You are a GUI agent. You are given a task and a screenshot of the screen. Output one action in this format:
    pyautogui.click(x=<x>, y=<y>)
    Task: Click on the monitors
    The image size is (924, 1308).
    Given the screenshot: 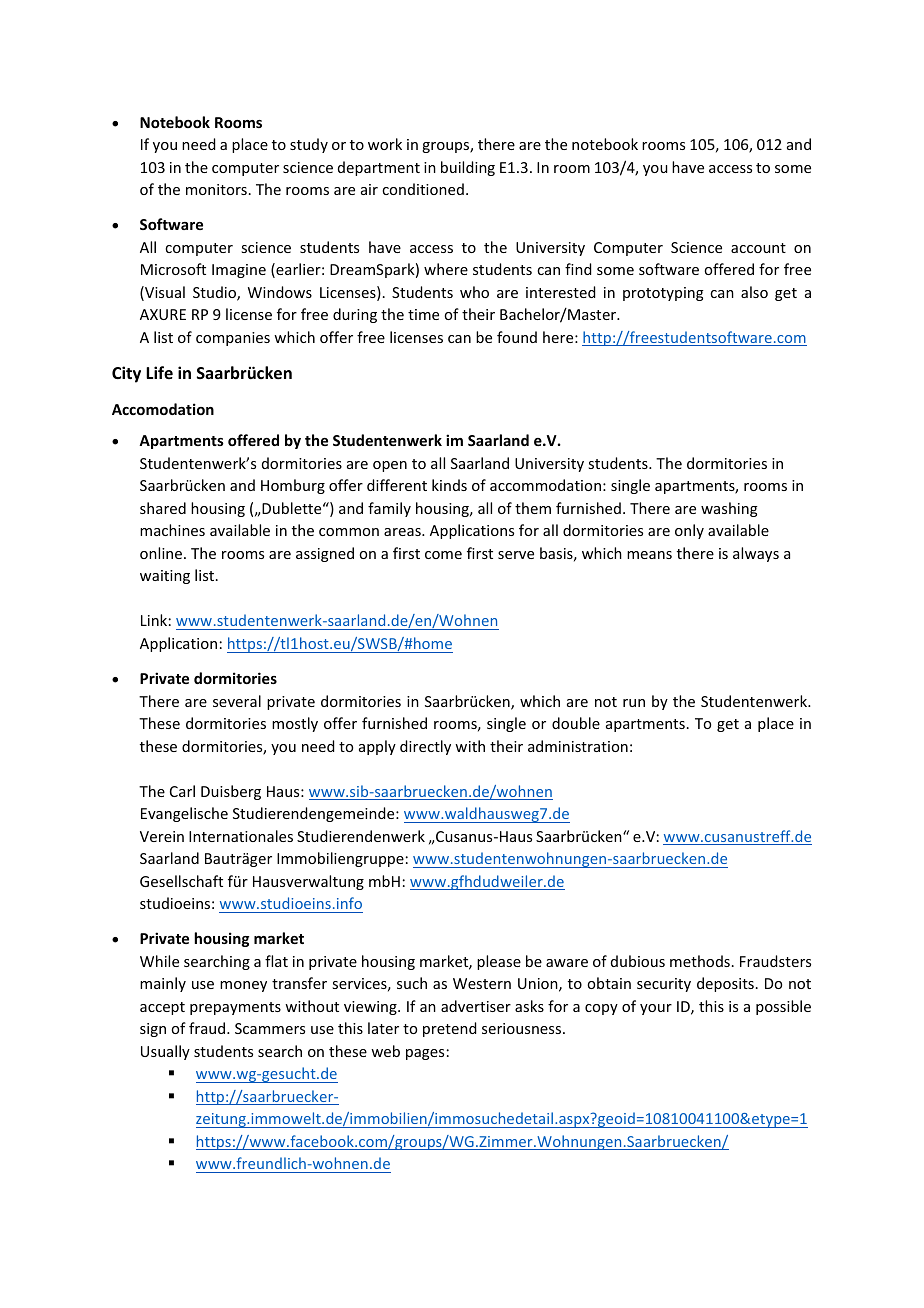 What is the action you would take?
    pyautogui.click(x=216, y=189)
